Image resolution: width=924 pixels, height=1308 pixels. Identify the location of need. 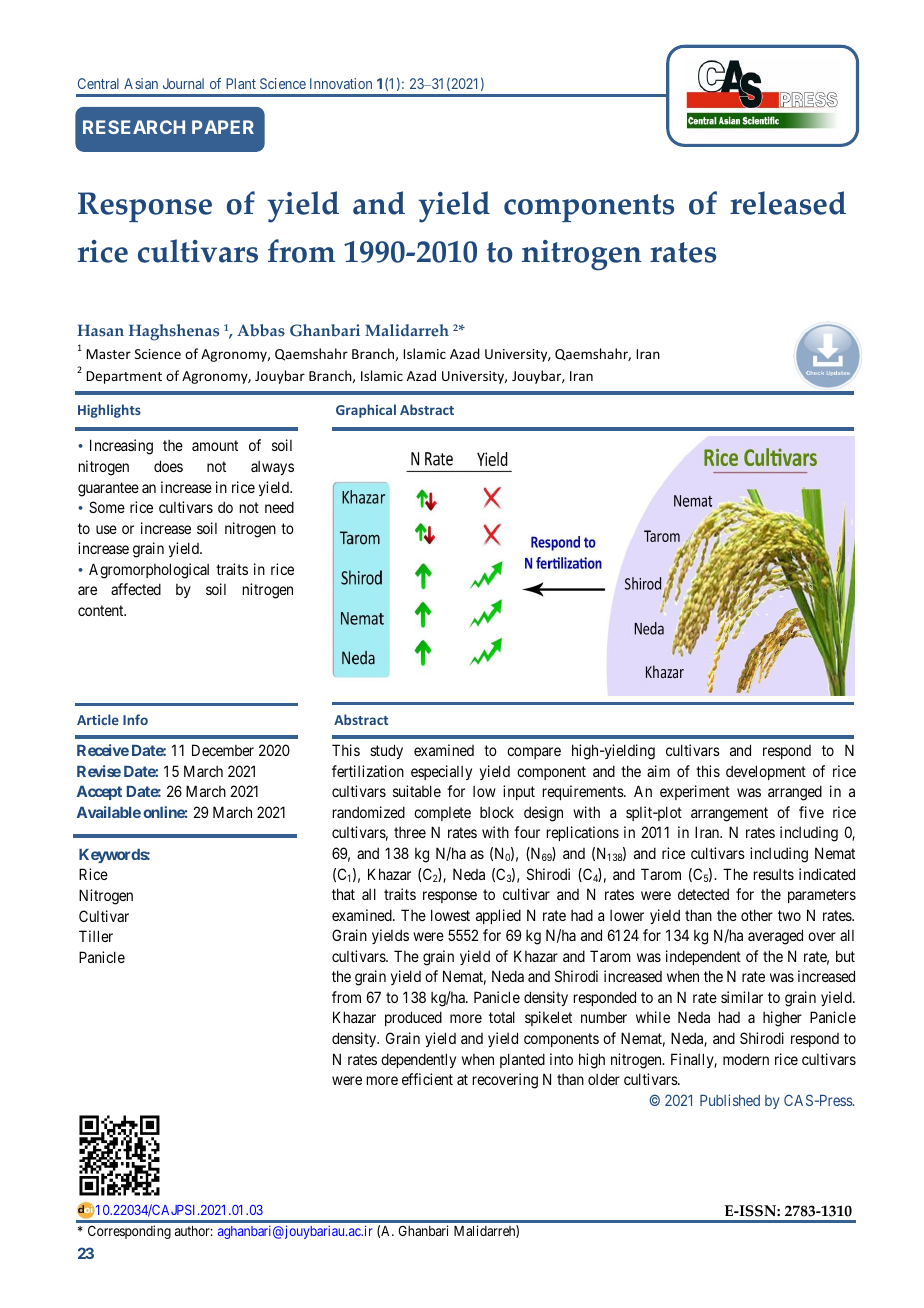
(279, 507).
